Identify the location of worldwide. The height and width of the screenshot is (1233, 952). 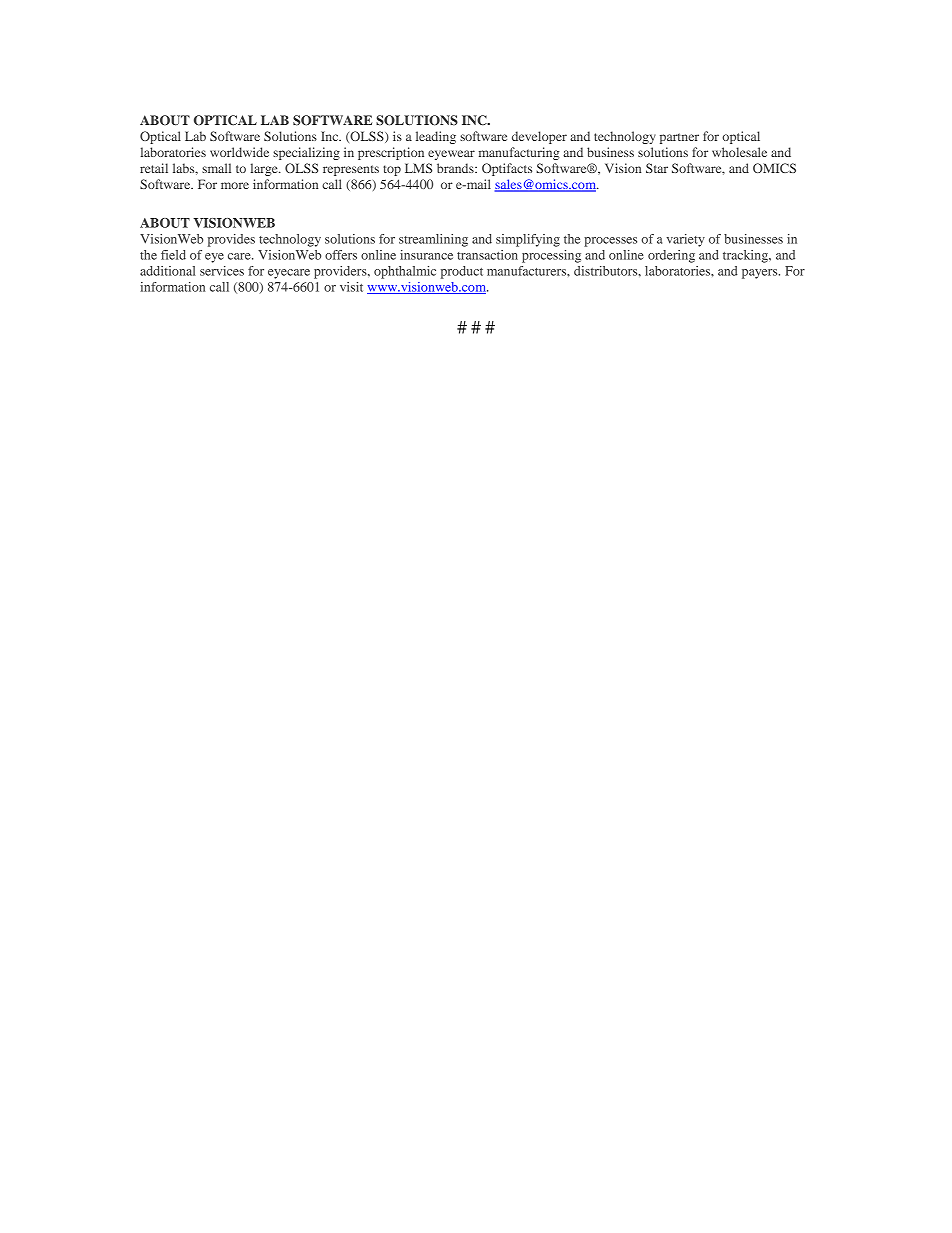
(239, 152).
